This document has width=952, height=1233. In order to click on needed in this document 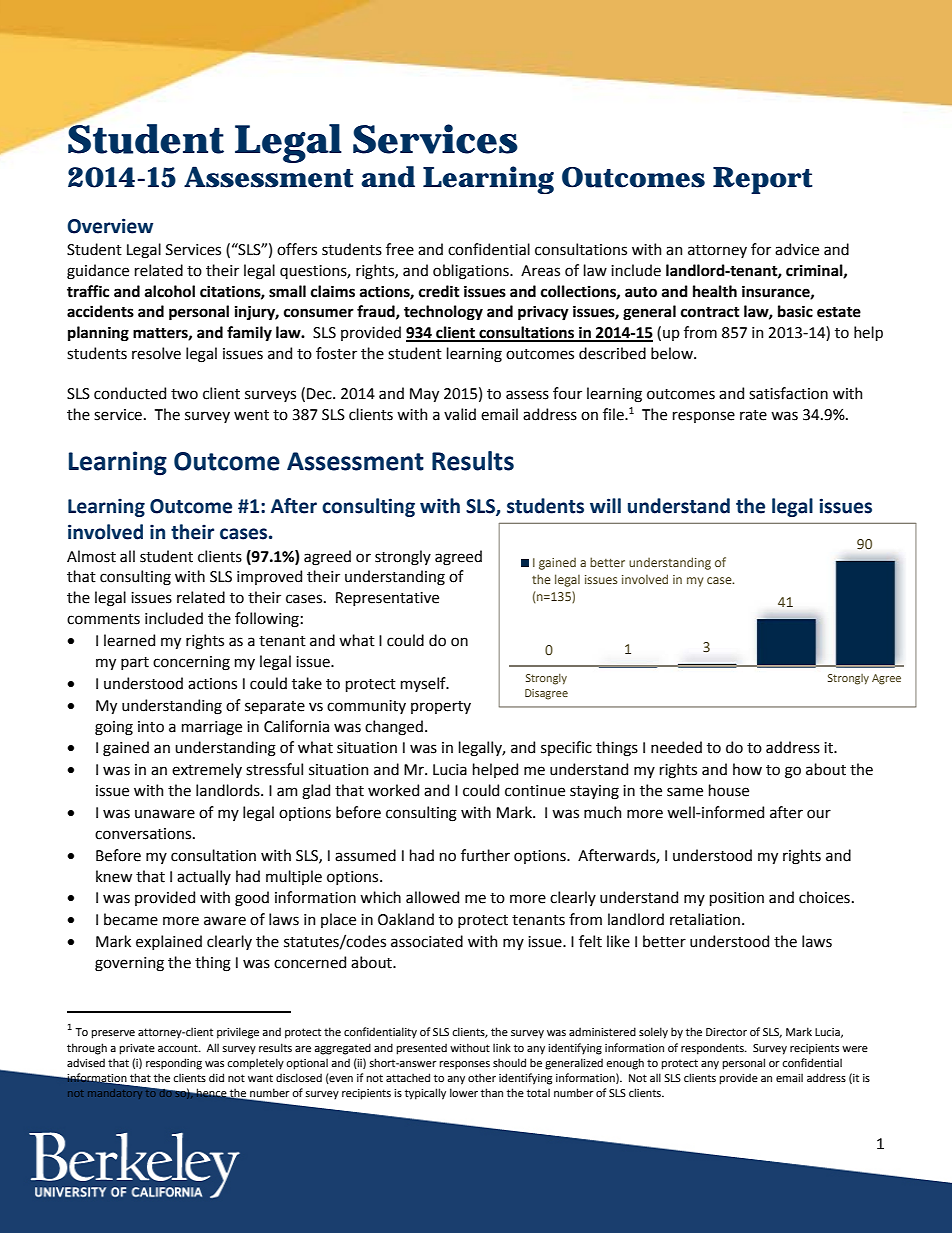, I will do `click(676, 747)`.
